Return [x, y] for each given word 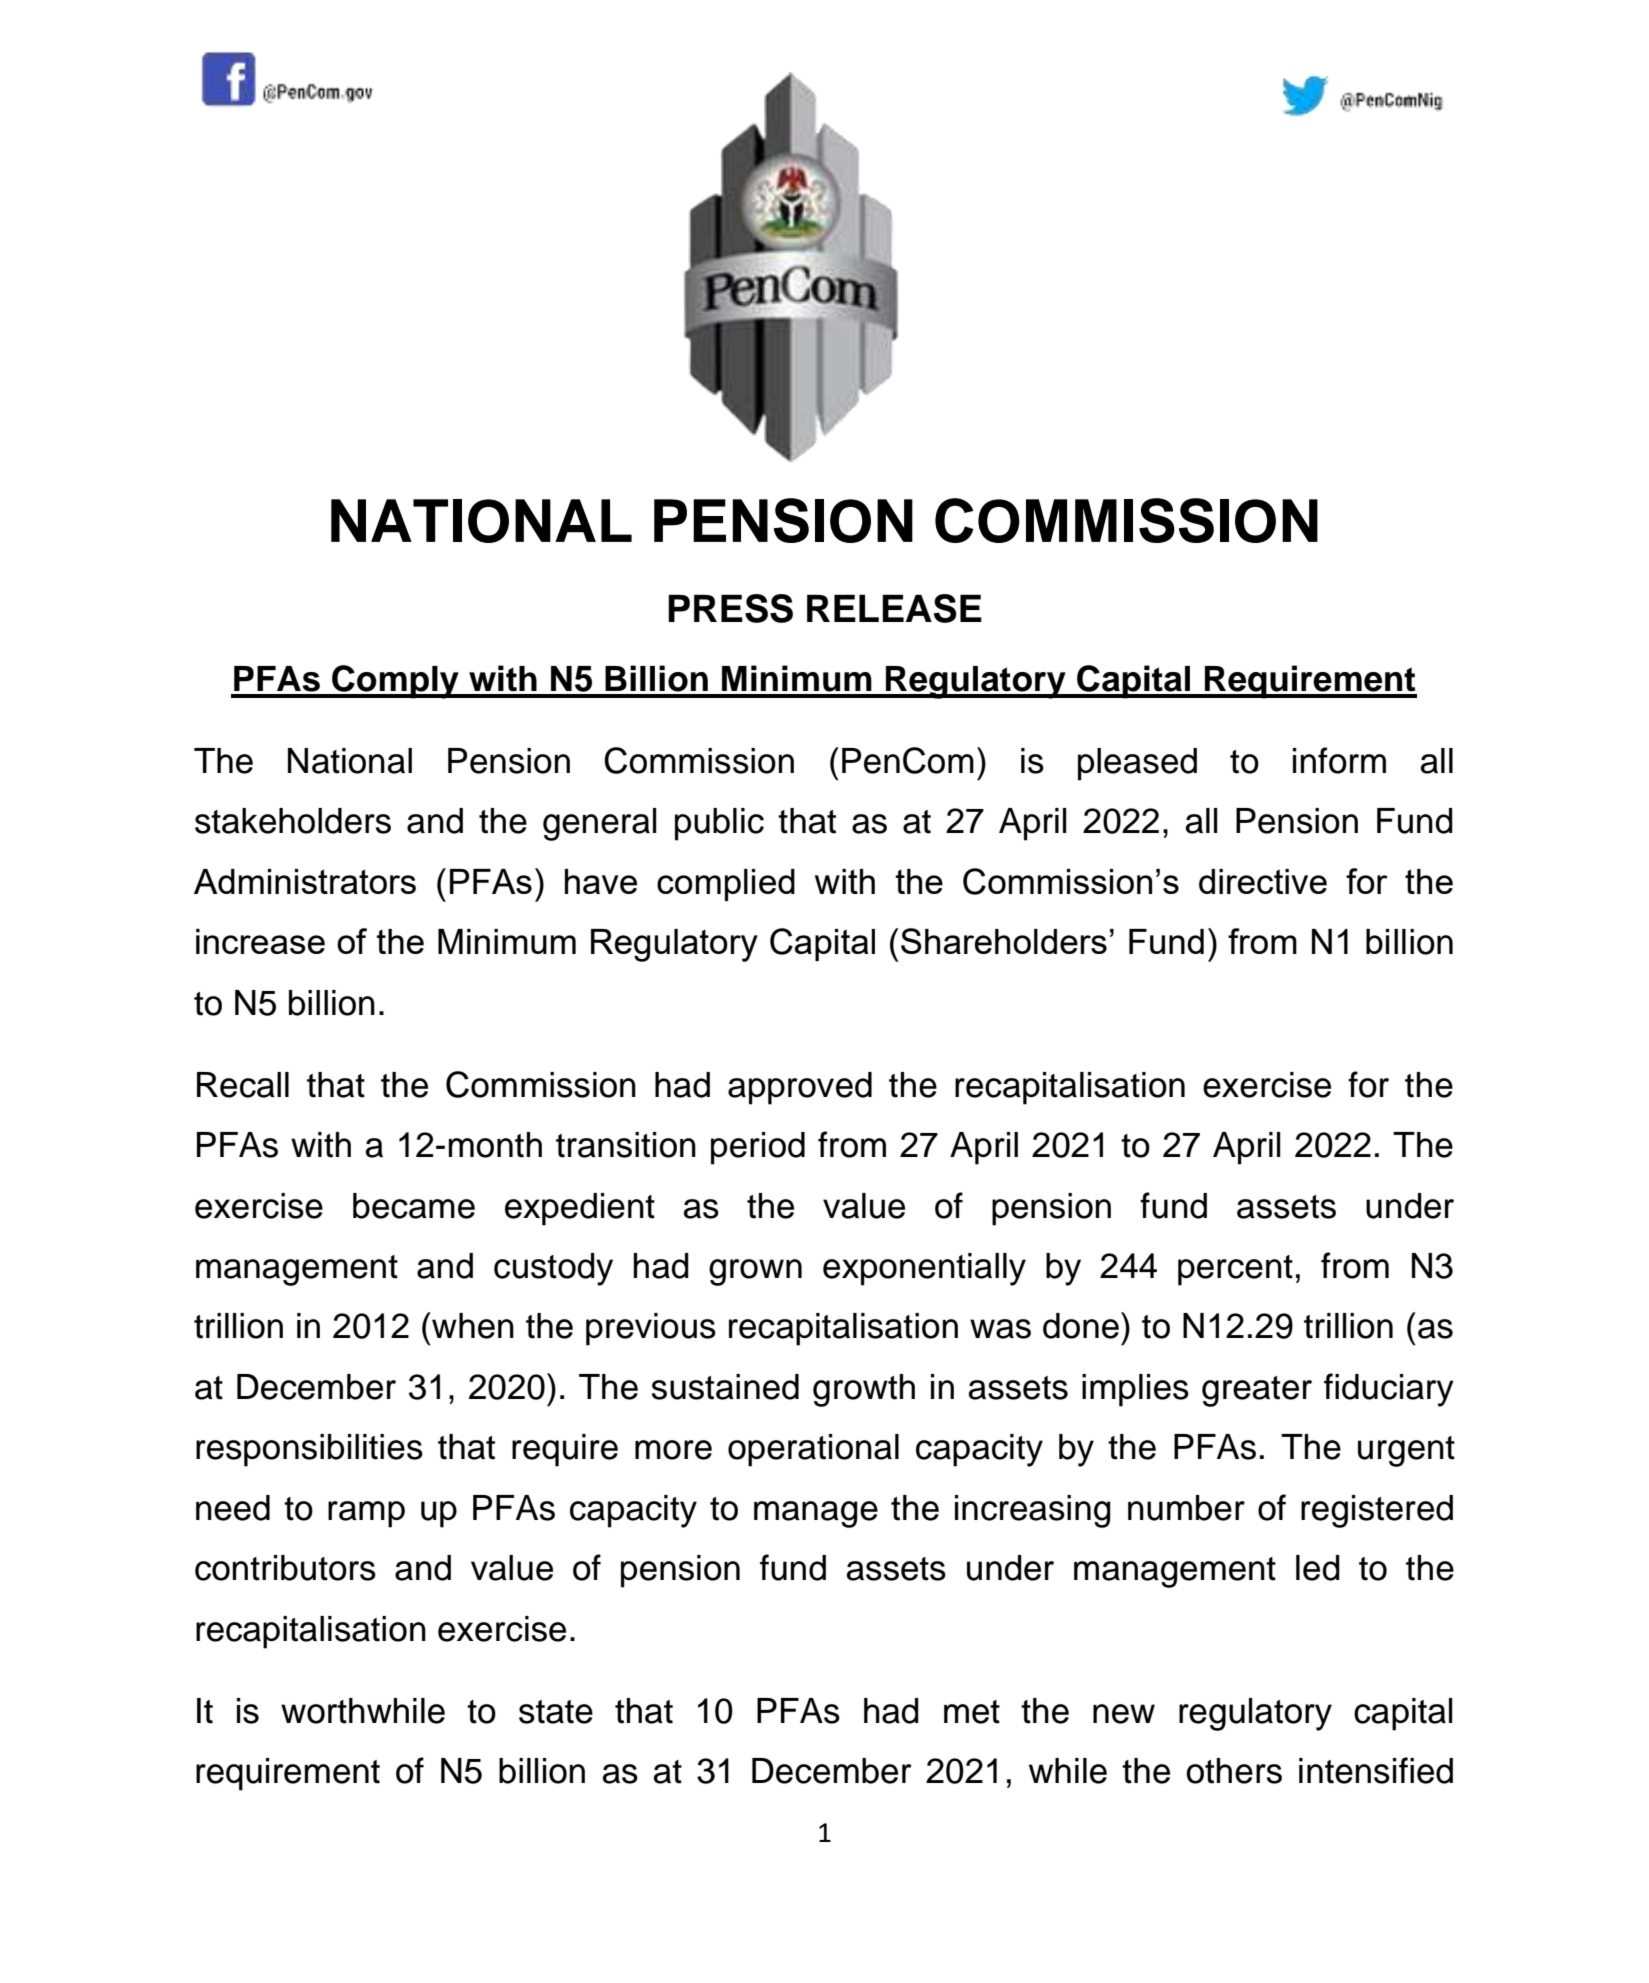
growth [864, 1390]
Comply [395, 682]
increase [260, 941]
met [972, 1712]
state [556, 1712]
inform [1339, 760]
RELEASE [894, 608]
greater [1257, 1391]
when [472, 1325]
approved [800, 1088]
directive [1263, 881]
